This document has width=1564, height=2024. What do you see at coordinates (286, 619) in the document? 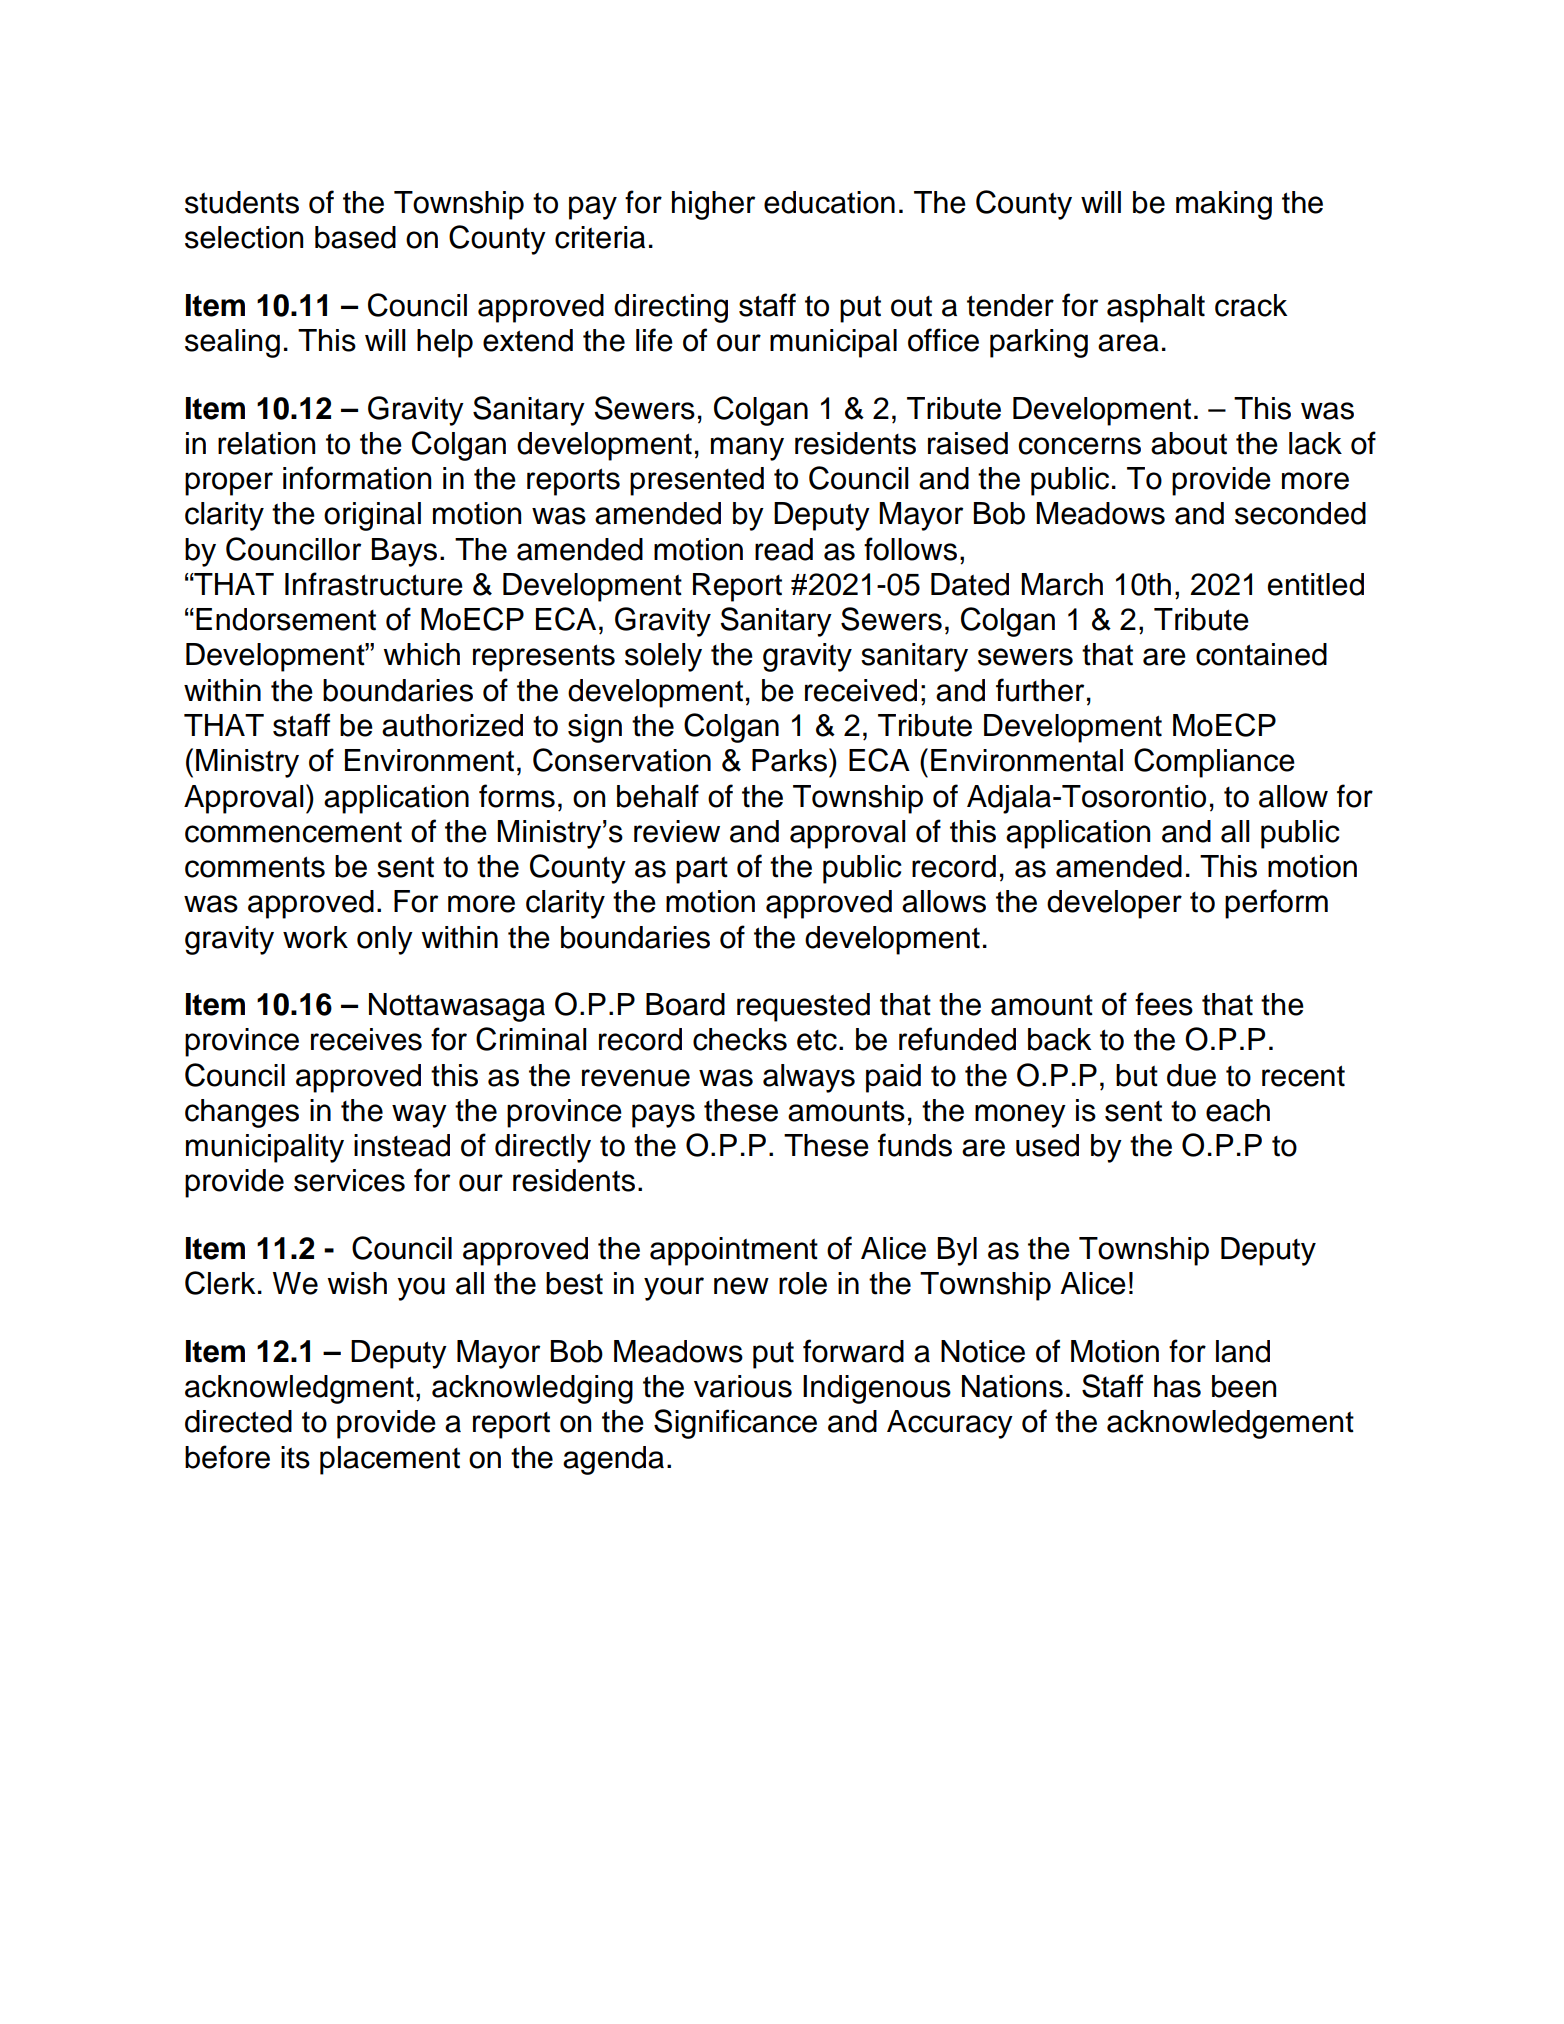
I see `Endorsement` at bounding box center [286, 619].
